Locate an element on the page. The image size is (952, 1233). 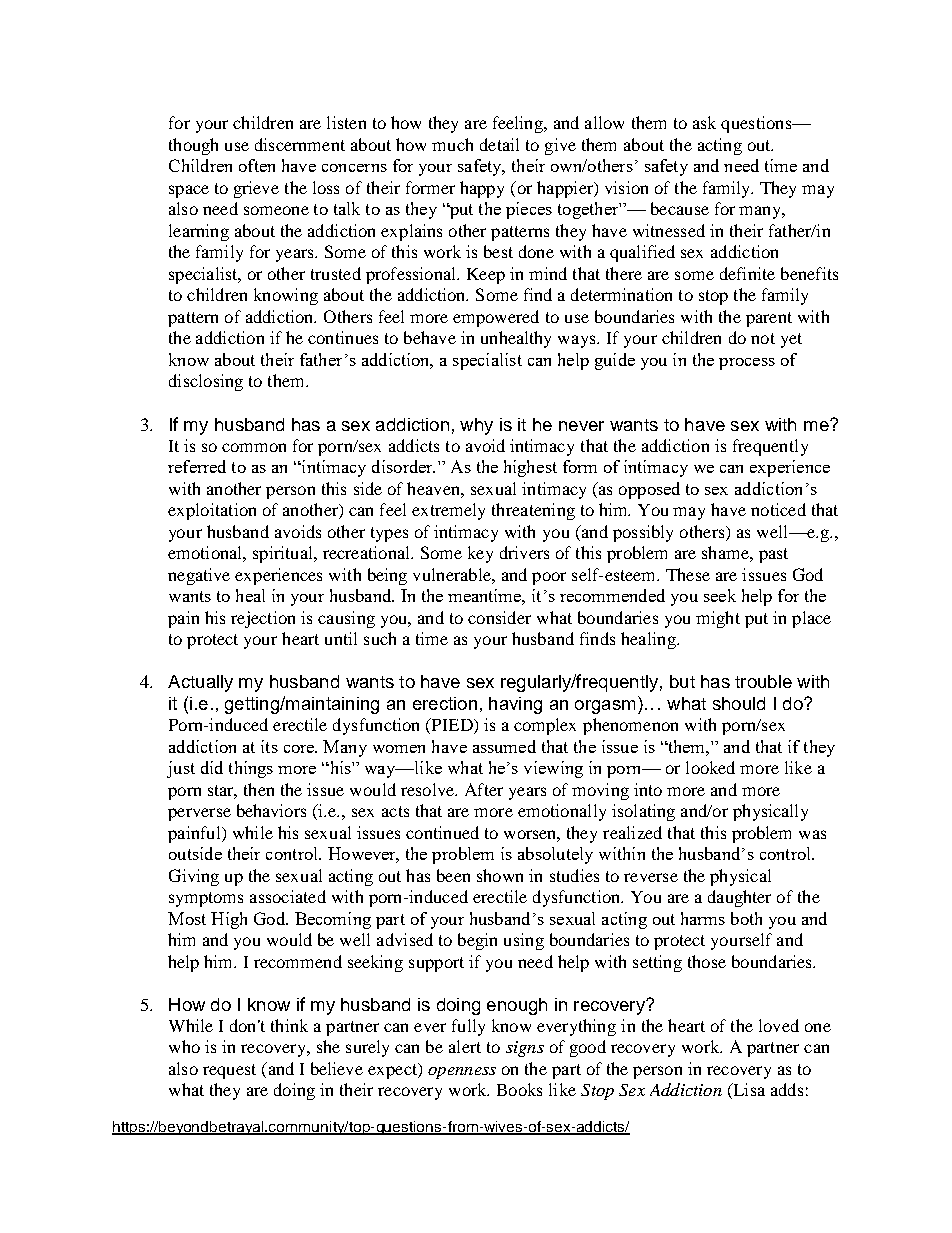
detail is located at coordinates (499, 144).
